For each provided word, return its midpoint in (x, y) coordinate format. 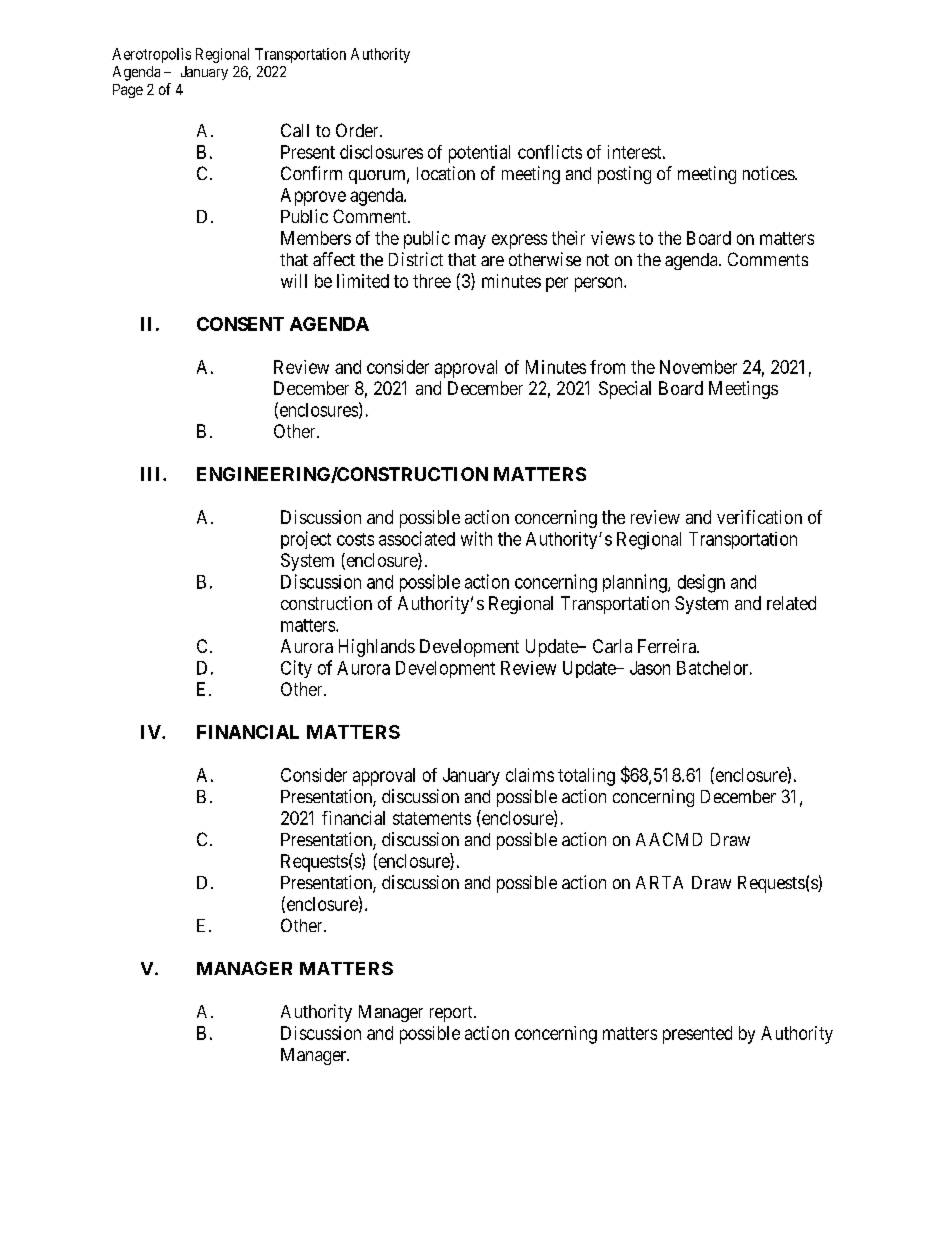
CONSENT (240, 324)
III (152, 474)
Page (128, 91)
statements (432, 818)
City (296, 669)
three (432, 281)
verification (759, 517)
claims (530, 775)
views (613, 238)
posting (624, 175)
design (701, 583)
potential (479, 154)
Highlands (377, 648)
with (476, 538)
